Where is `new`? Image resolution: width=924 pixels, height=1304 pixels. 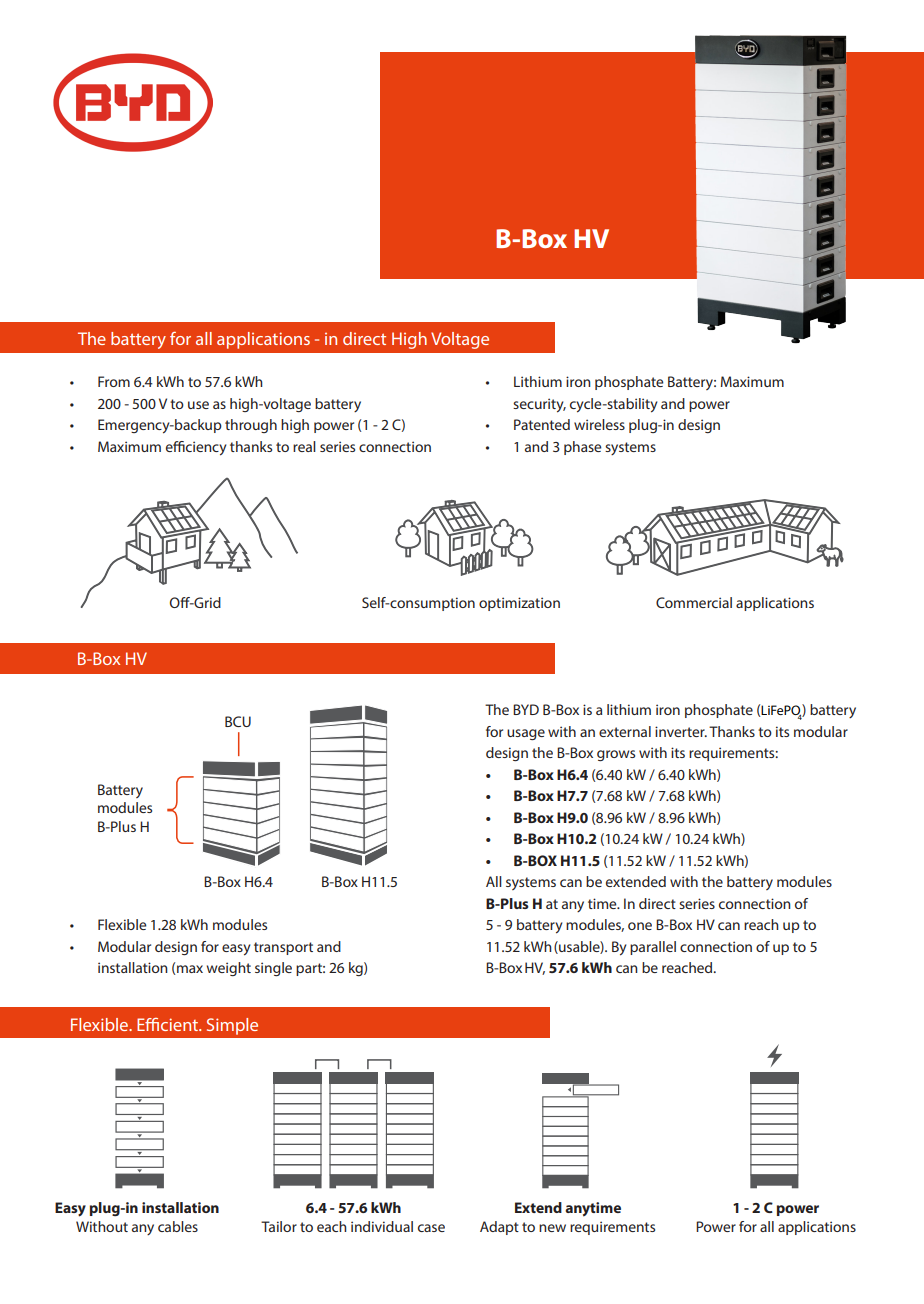 new is located at coordinates (552, 1228).
